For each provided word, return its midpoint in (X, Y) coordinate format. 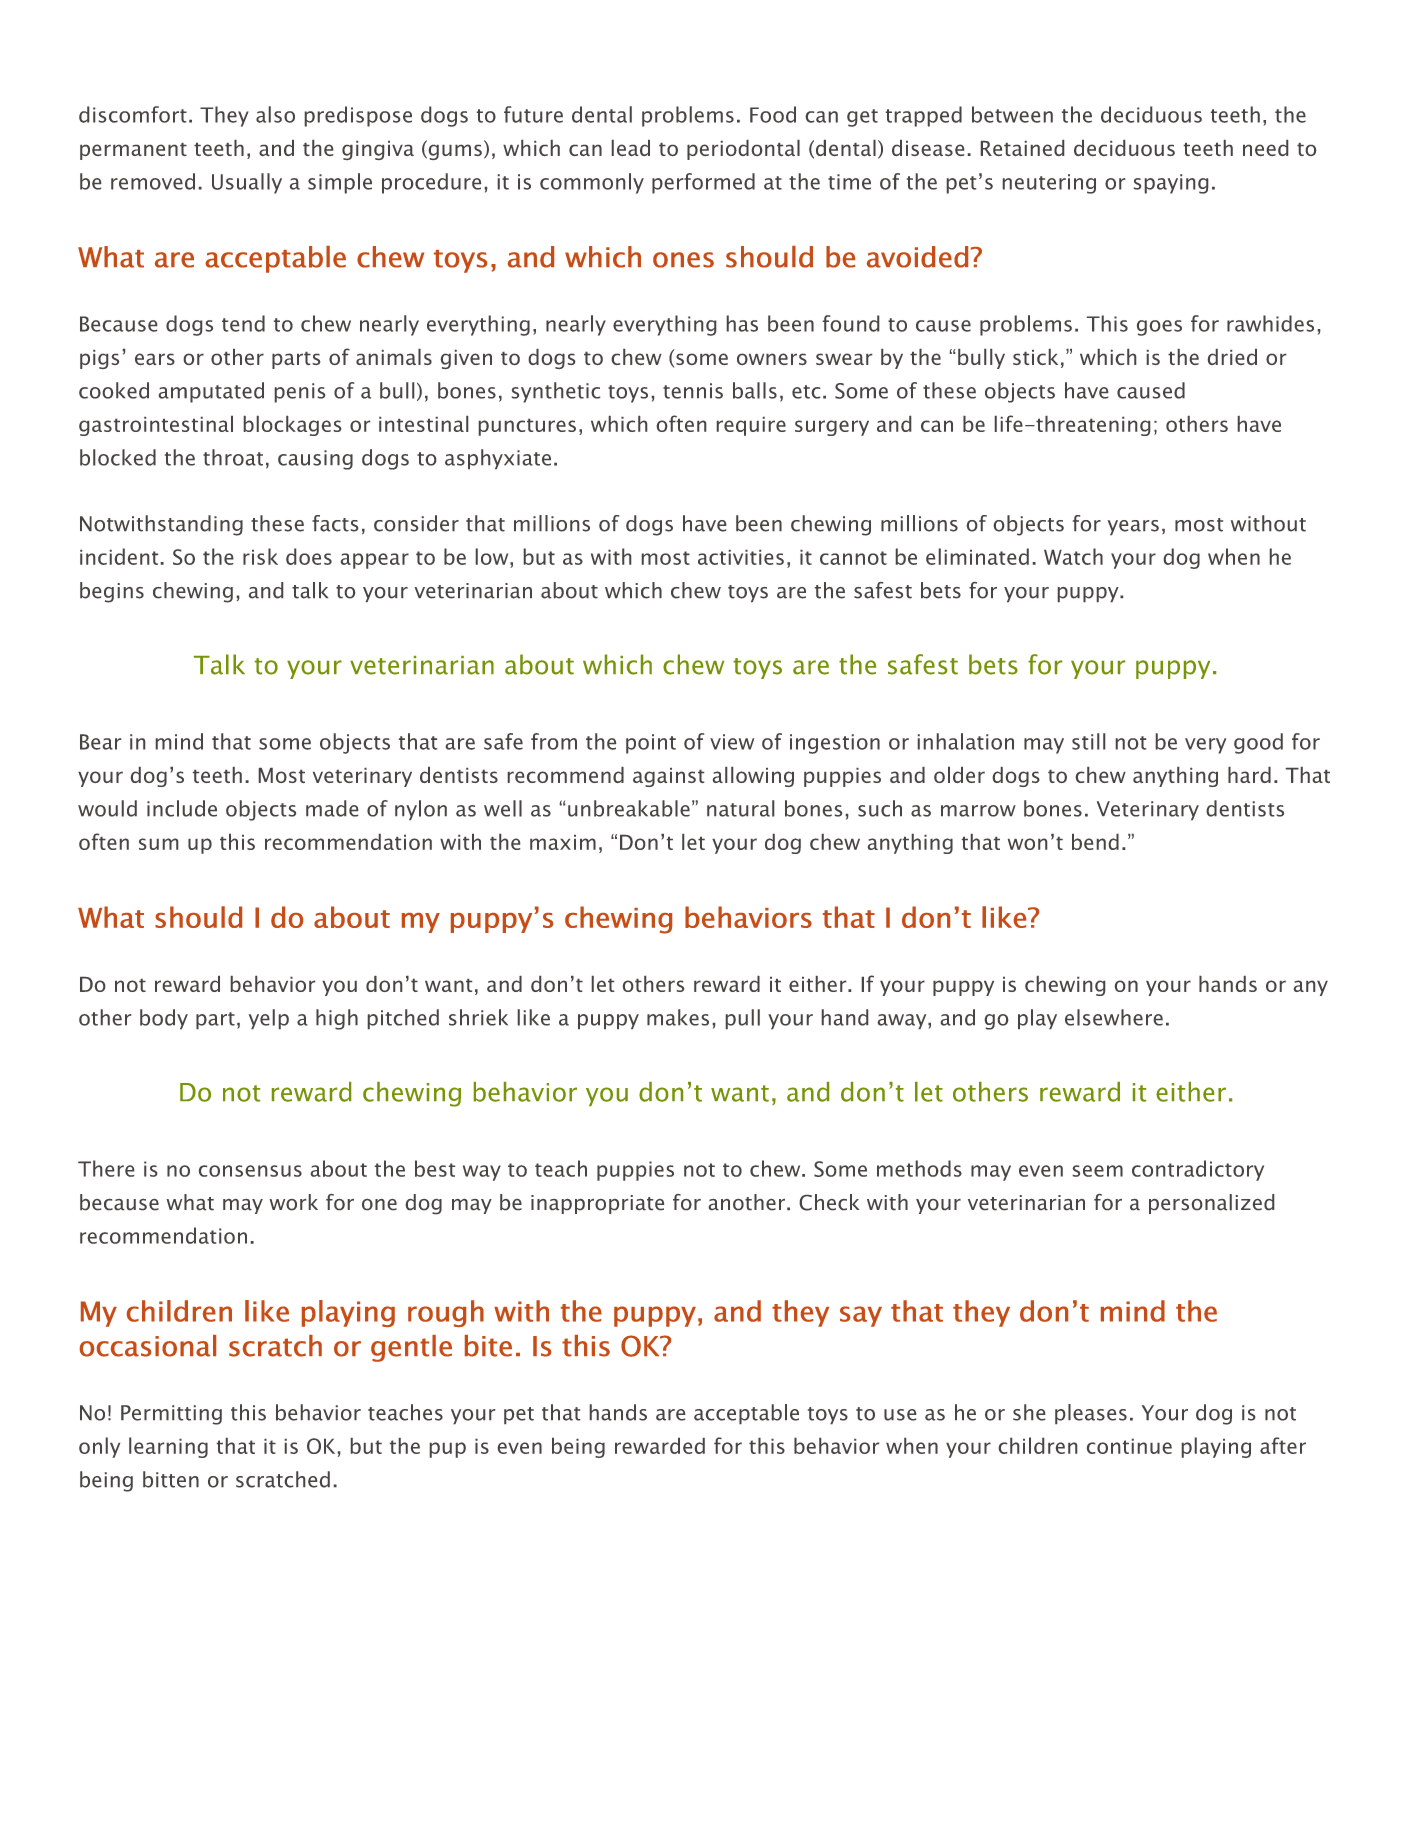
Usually (247, 183)
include (182, 808)
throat (233, 457)
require (751, 426)
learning (168, 1447)
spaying (1171, 184)
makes (678, 1017)
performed (703, 183)
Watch (1073, 556)
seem (1098, 1171)
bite (488, 1346)
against (668, 777)
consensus (250, 1171)
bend (1095, 842)
